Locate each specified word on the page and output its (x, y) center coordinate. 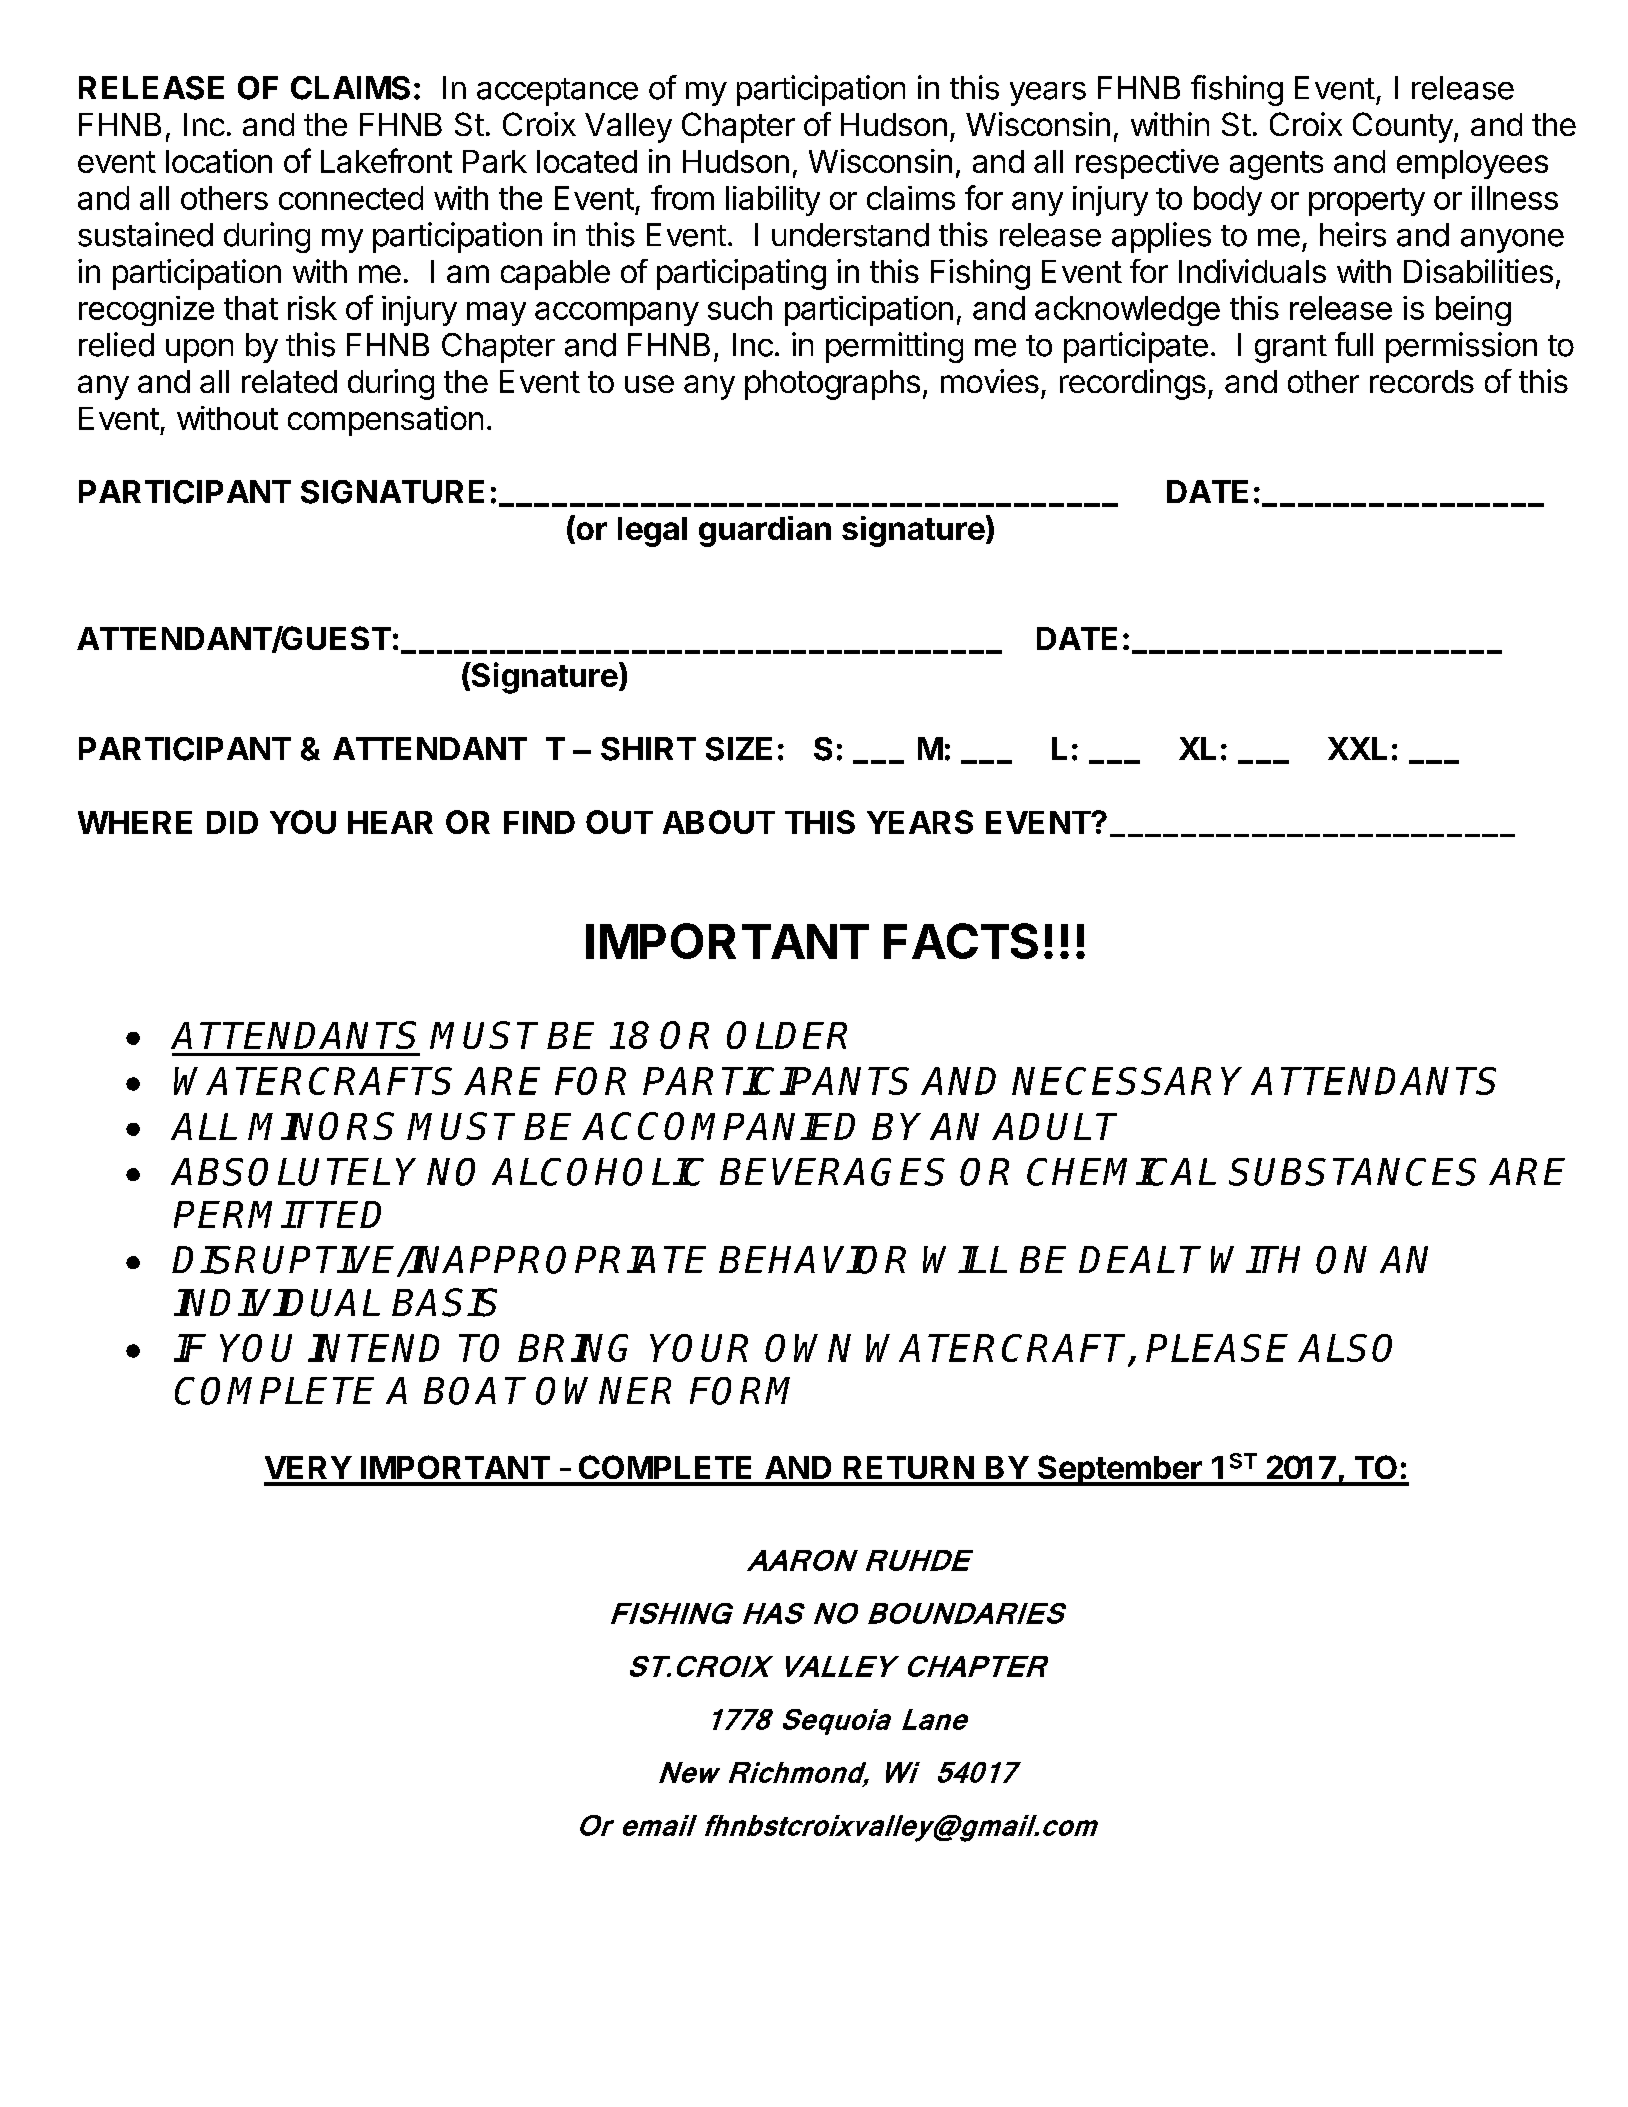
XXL (1357, 748)
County (1403, 127)
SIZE (739, 749)
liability (773, 201)
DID (232, 822)
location (219, 161)
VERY (308, 1467)
